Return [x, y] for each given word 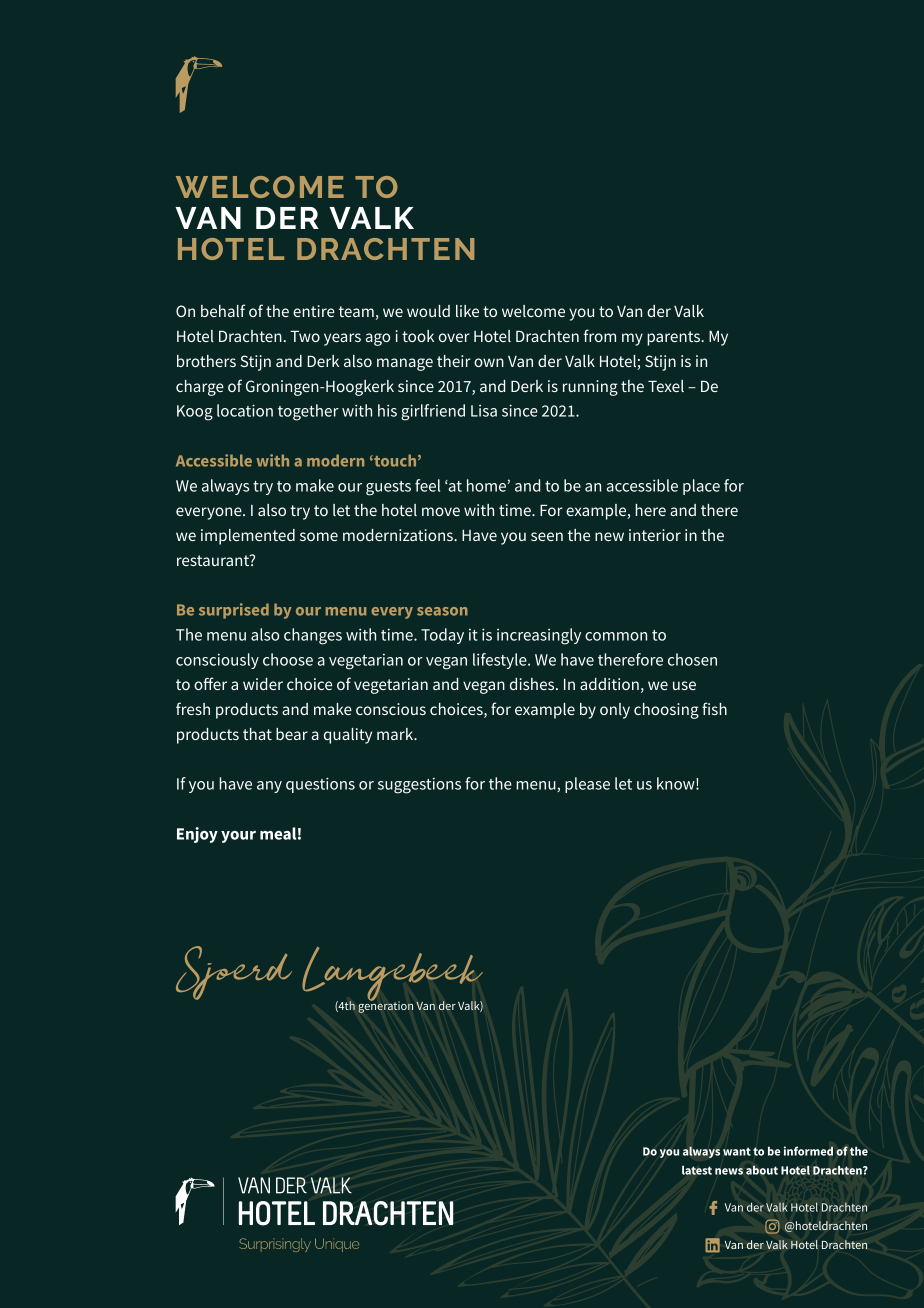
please [587, 785]
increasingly [539, 636]
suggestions [419, 785]
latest [697, 1170]
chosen [692, 659]
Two [305, 336]
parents [674, 338]
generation [385, 1006]
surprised [234, 611]
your [238, 837]
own [489, 362]
